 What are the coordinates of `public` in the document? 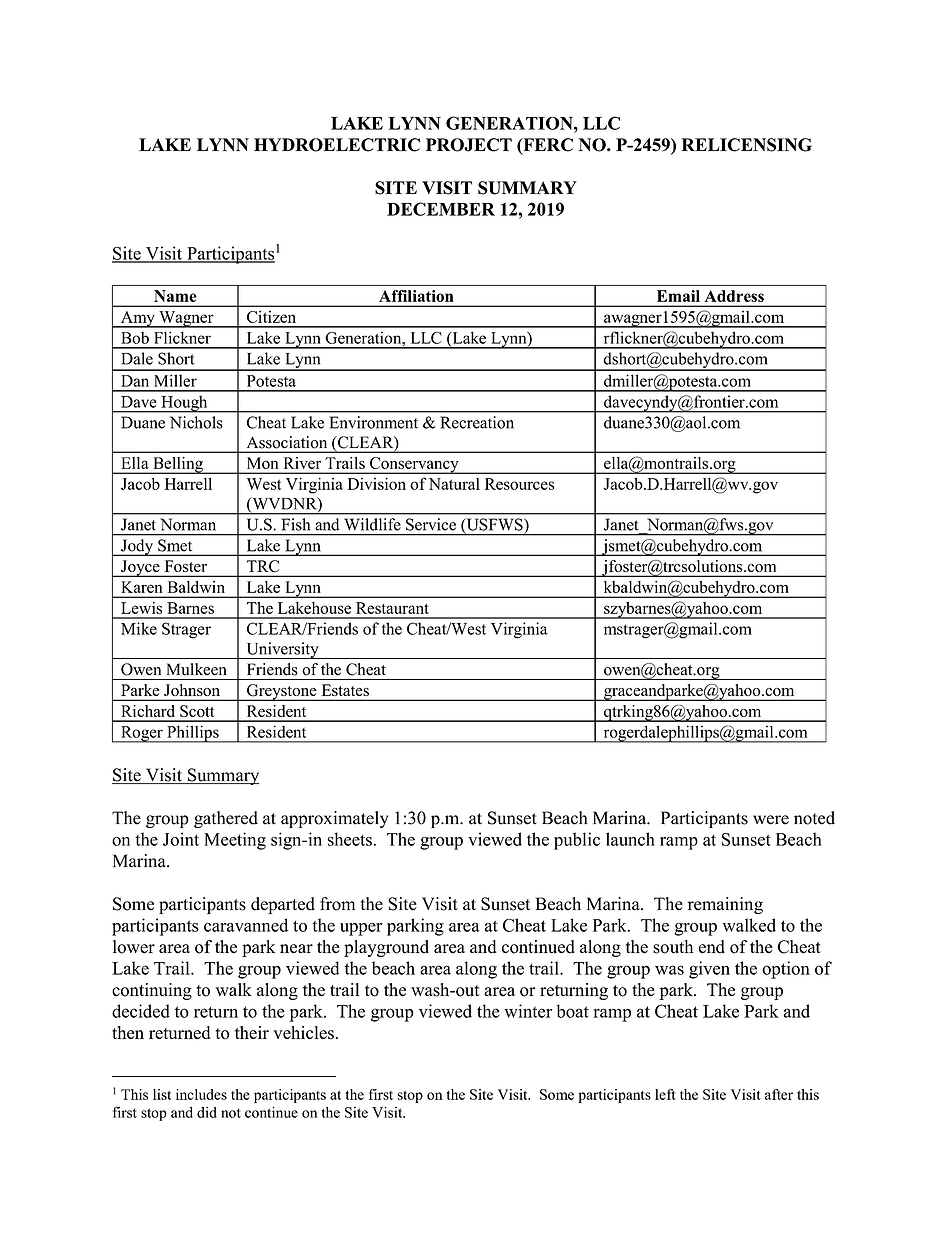 It's located at (577, 841).
